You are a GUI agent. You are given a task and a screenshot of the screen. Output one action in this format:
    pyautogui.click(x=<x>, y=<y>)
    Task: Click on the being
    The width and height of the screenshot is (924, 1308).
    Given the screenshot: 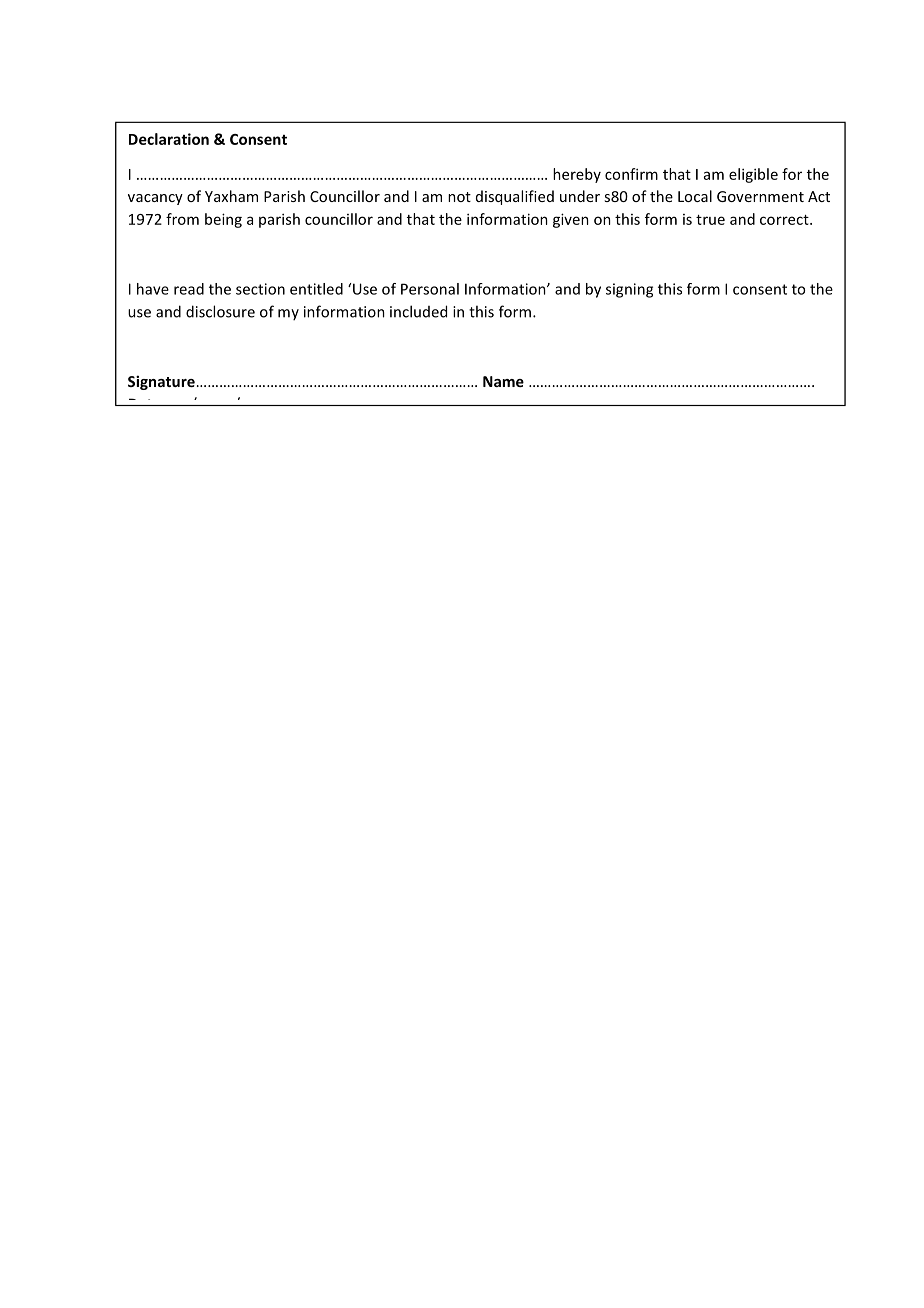 What is the action you would take?
    pyautogui.click(x=223, y=220)
